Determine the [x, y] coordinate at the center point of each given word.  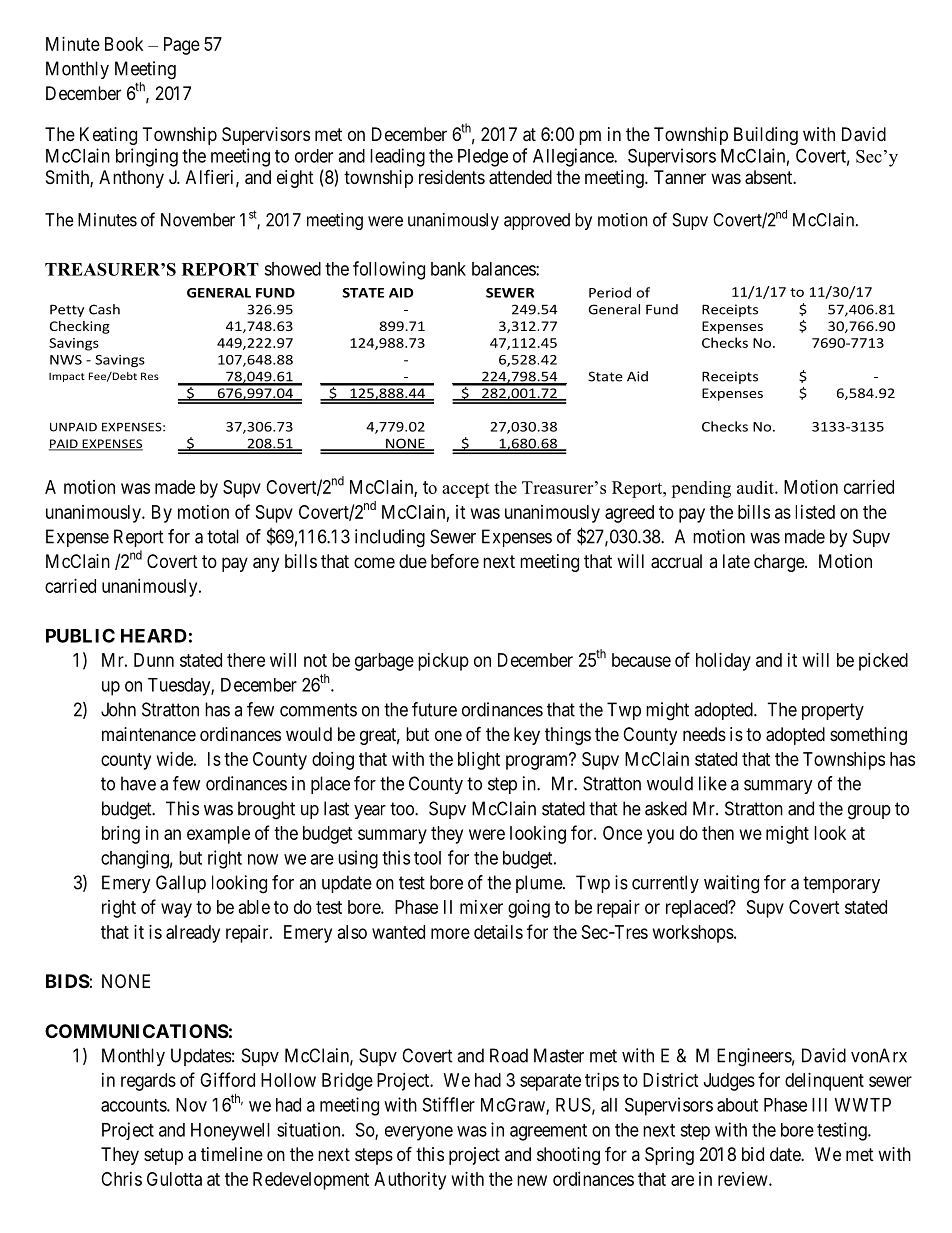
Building [766, 136]
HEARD [154, 636]
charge [780, 563]
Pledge [483, 158]
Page [182, 46]
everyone [419, 1133]
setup [163, 1156]
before [455, 560]
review [744, 1179]
